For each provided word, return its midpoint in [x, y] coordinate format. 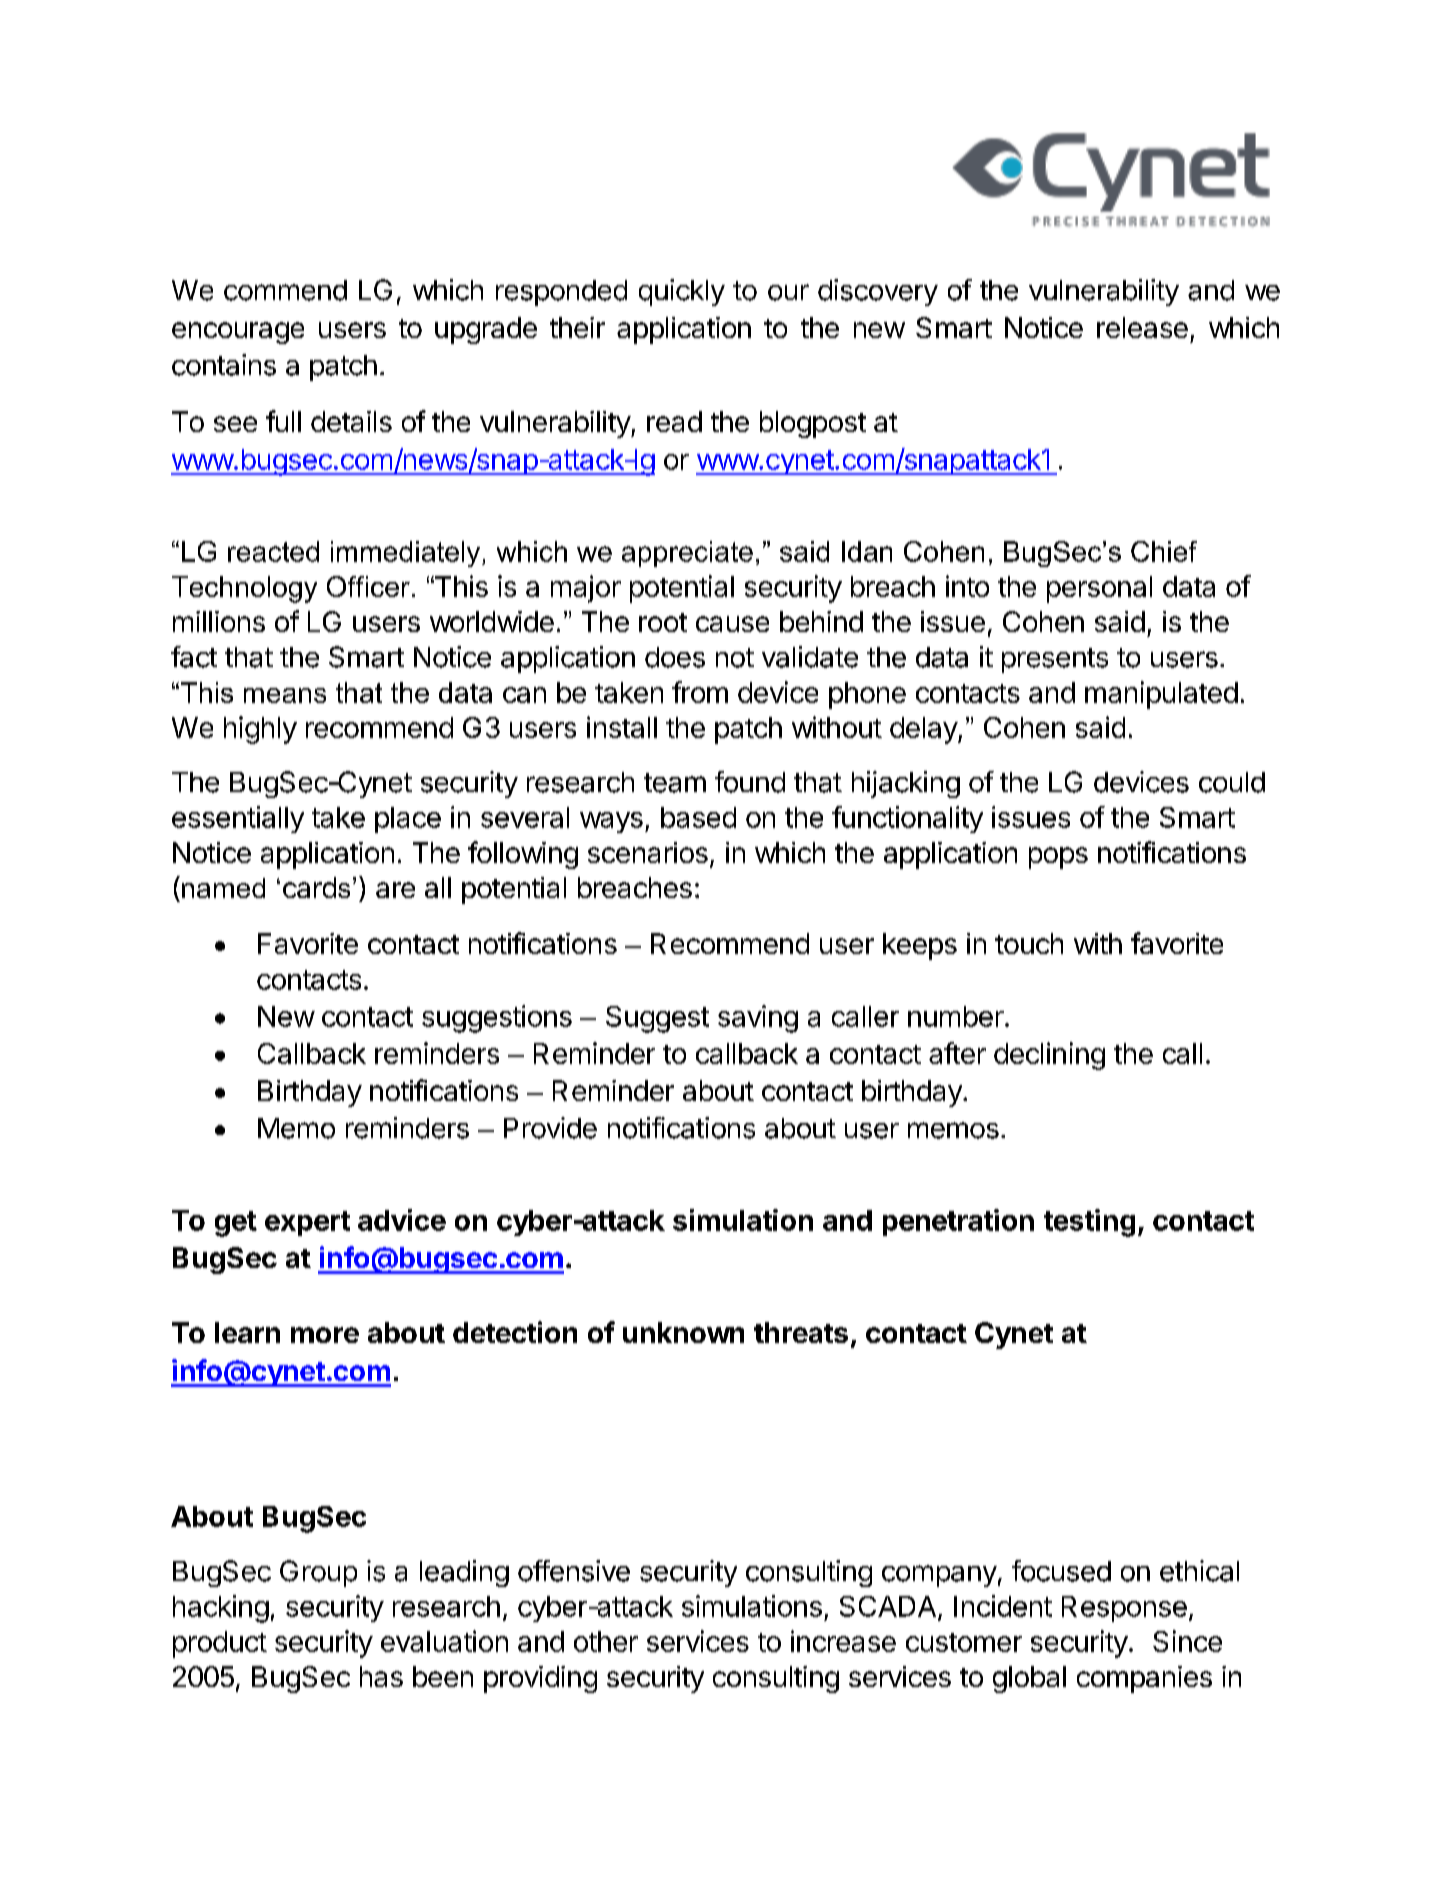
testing [1089, 1223]
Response [1124, 1609]
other [606, 1641]
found [750, 782]
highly [260, 730]
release [1142, 327]
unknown [683, 1332]
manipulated [1161, 695]
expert [307, 1223]
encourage [238, 333]
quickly [682, 292]
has [381, 1676]
